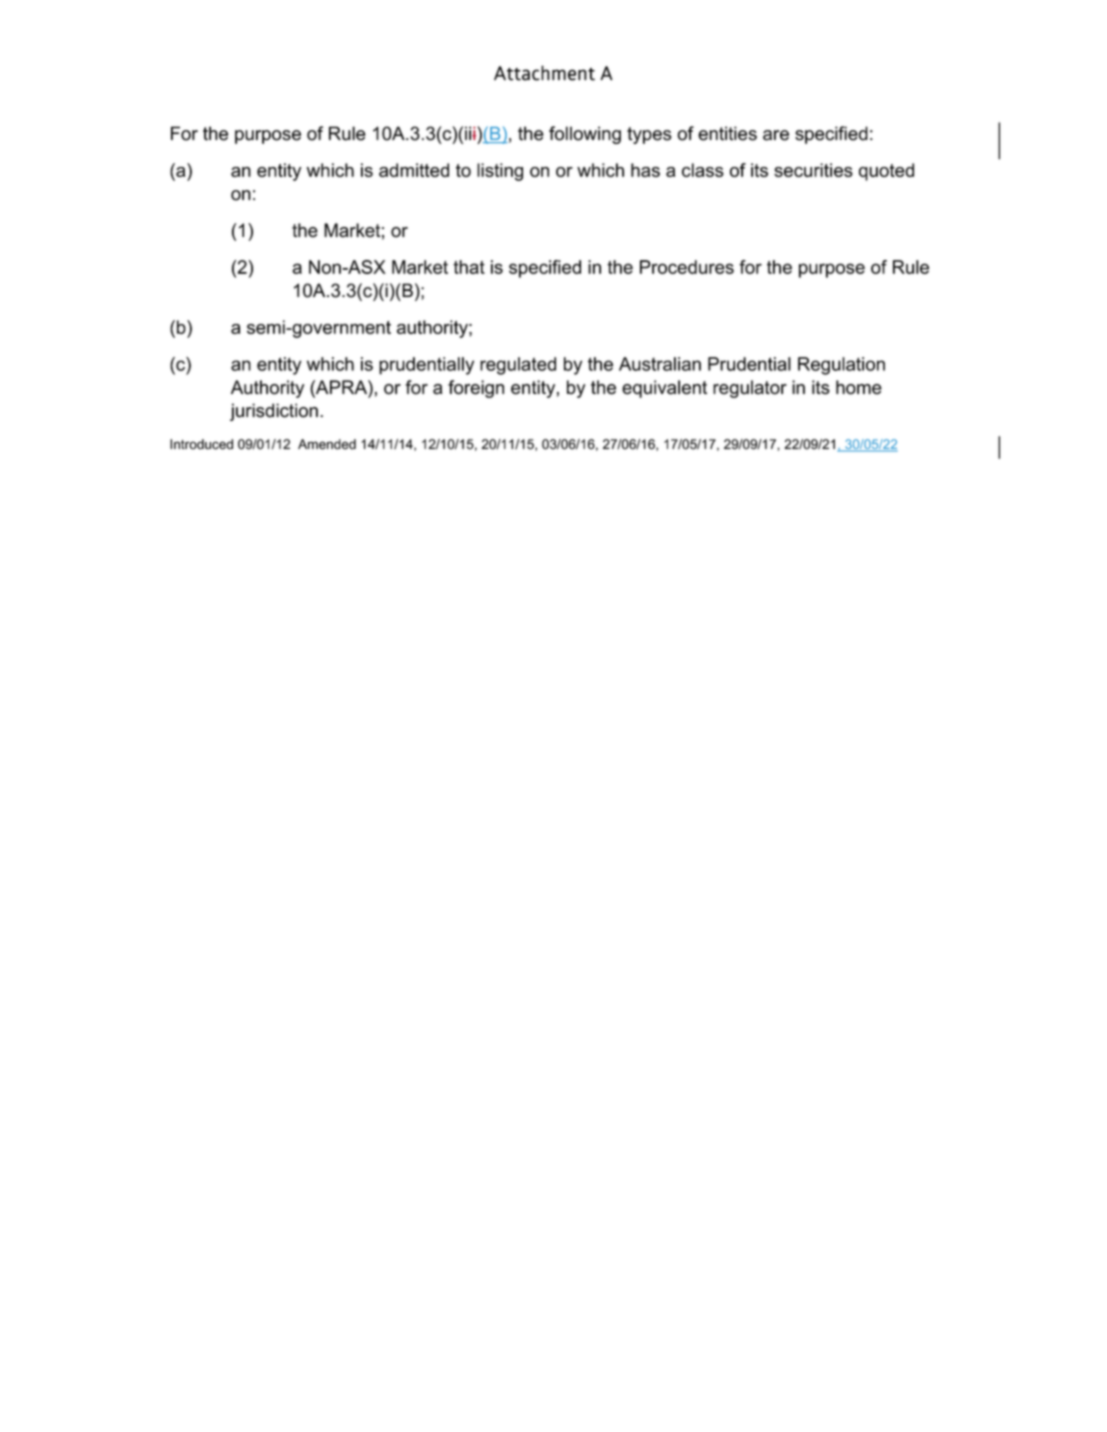 The width and height of the document is (1107, 1432). What do you see at coordinates (469, 267) in the document?
I see `that` at bounding box center [469, 267].
